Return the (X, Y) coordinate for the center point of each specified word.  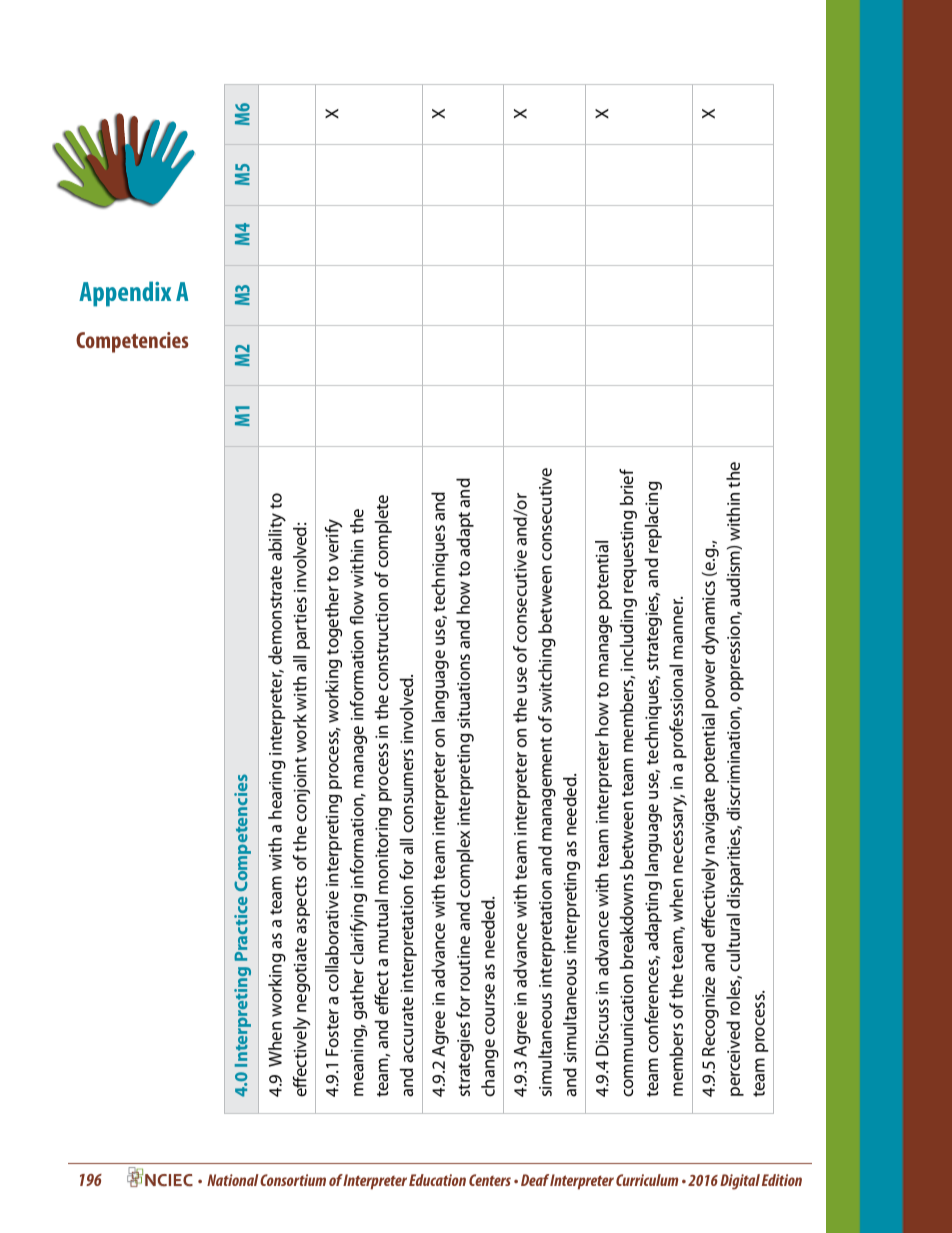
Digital (740, 1182)
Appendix (125, 294)
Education (437, 1180)
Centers (490, 1180)
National (233, 1180)
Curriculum (647, 1180)
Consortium (293, 1180)
